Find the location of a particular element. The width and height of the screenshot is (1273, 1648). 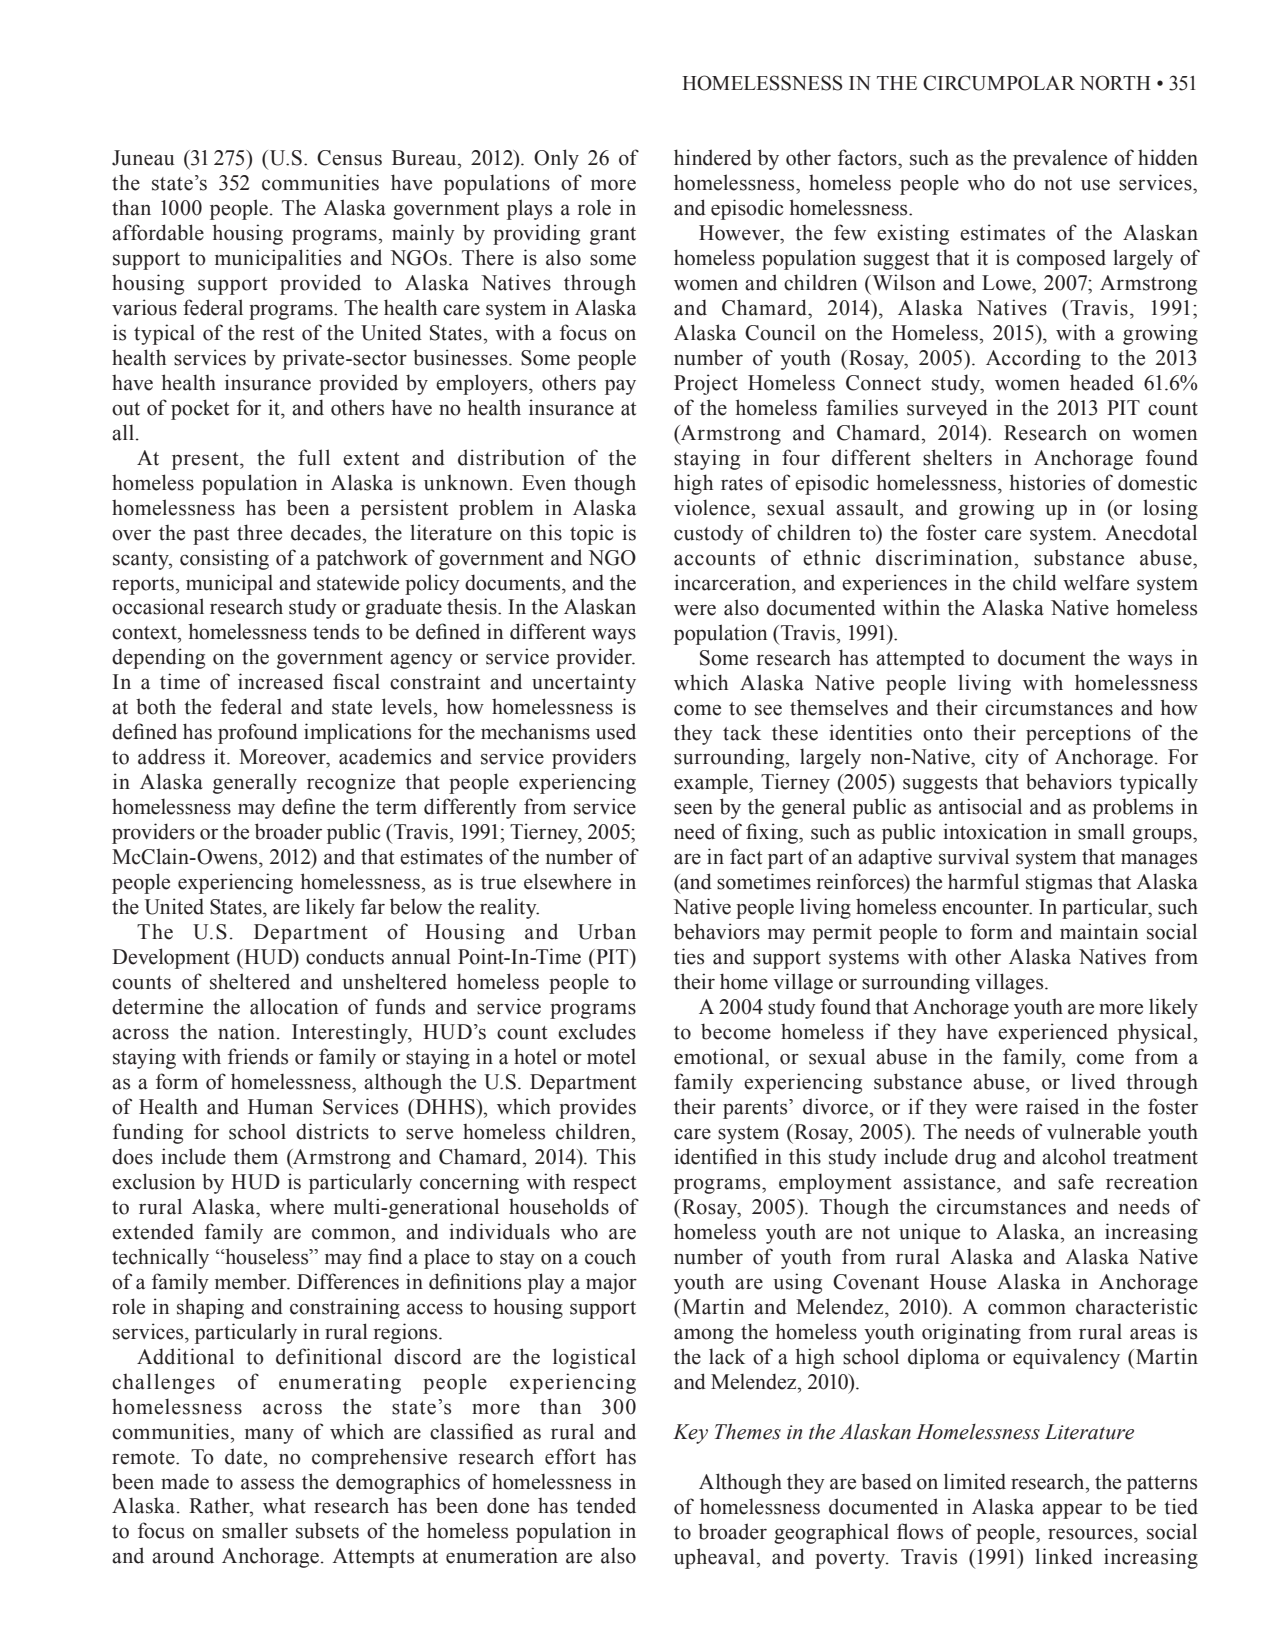

recognize is located at coordinates (351, 783).
